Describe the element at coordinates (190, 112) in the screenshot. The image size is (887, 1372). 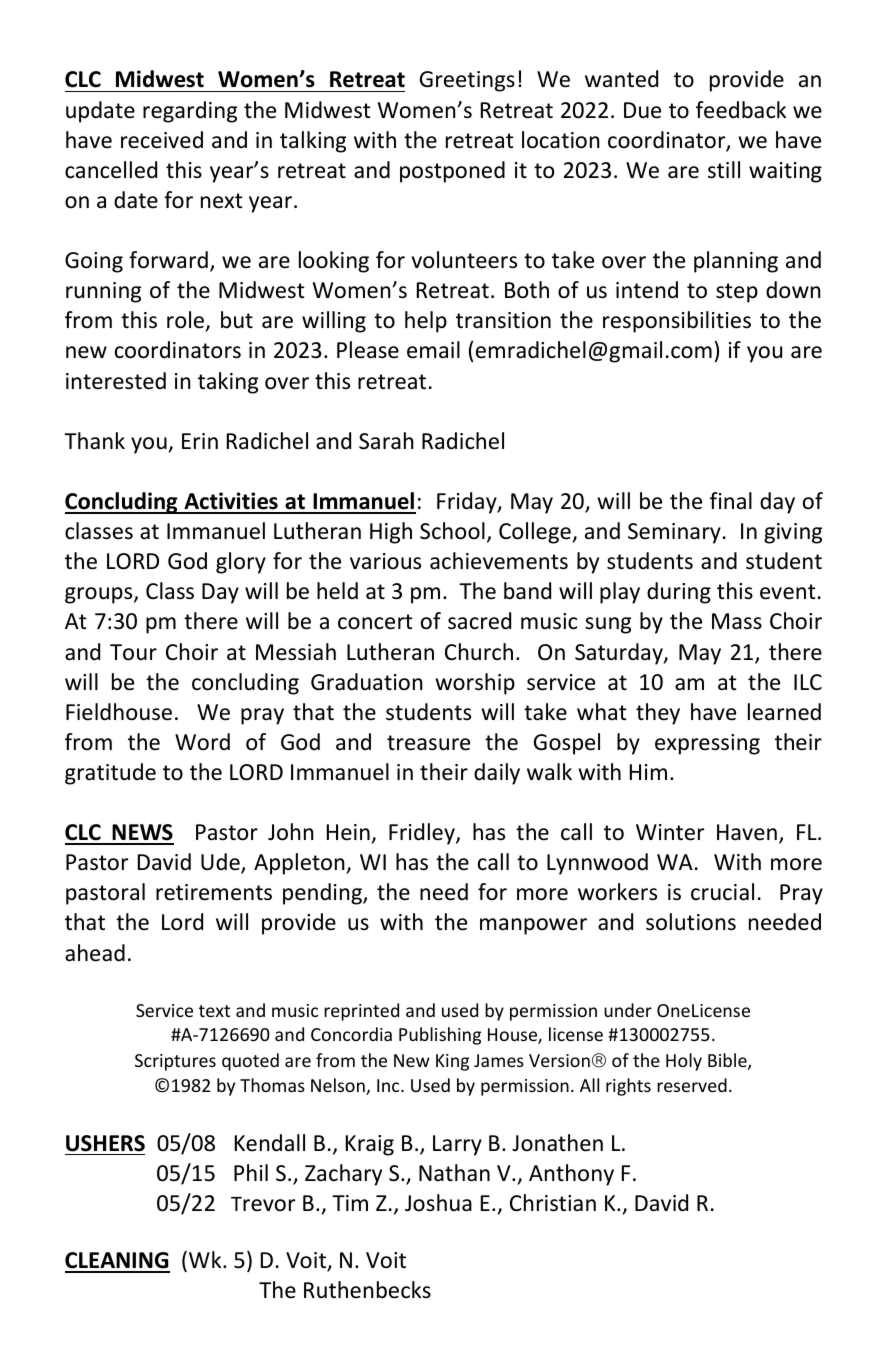
I see `regarding` at that location.
